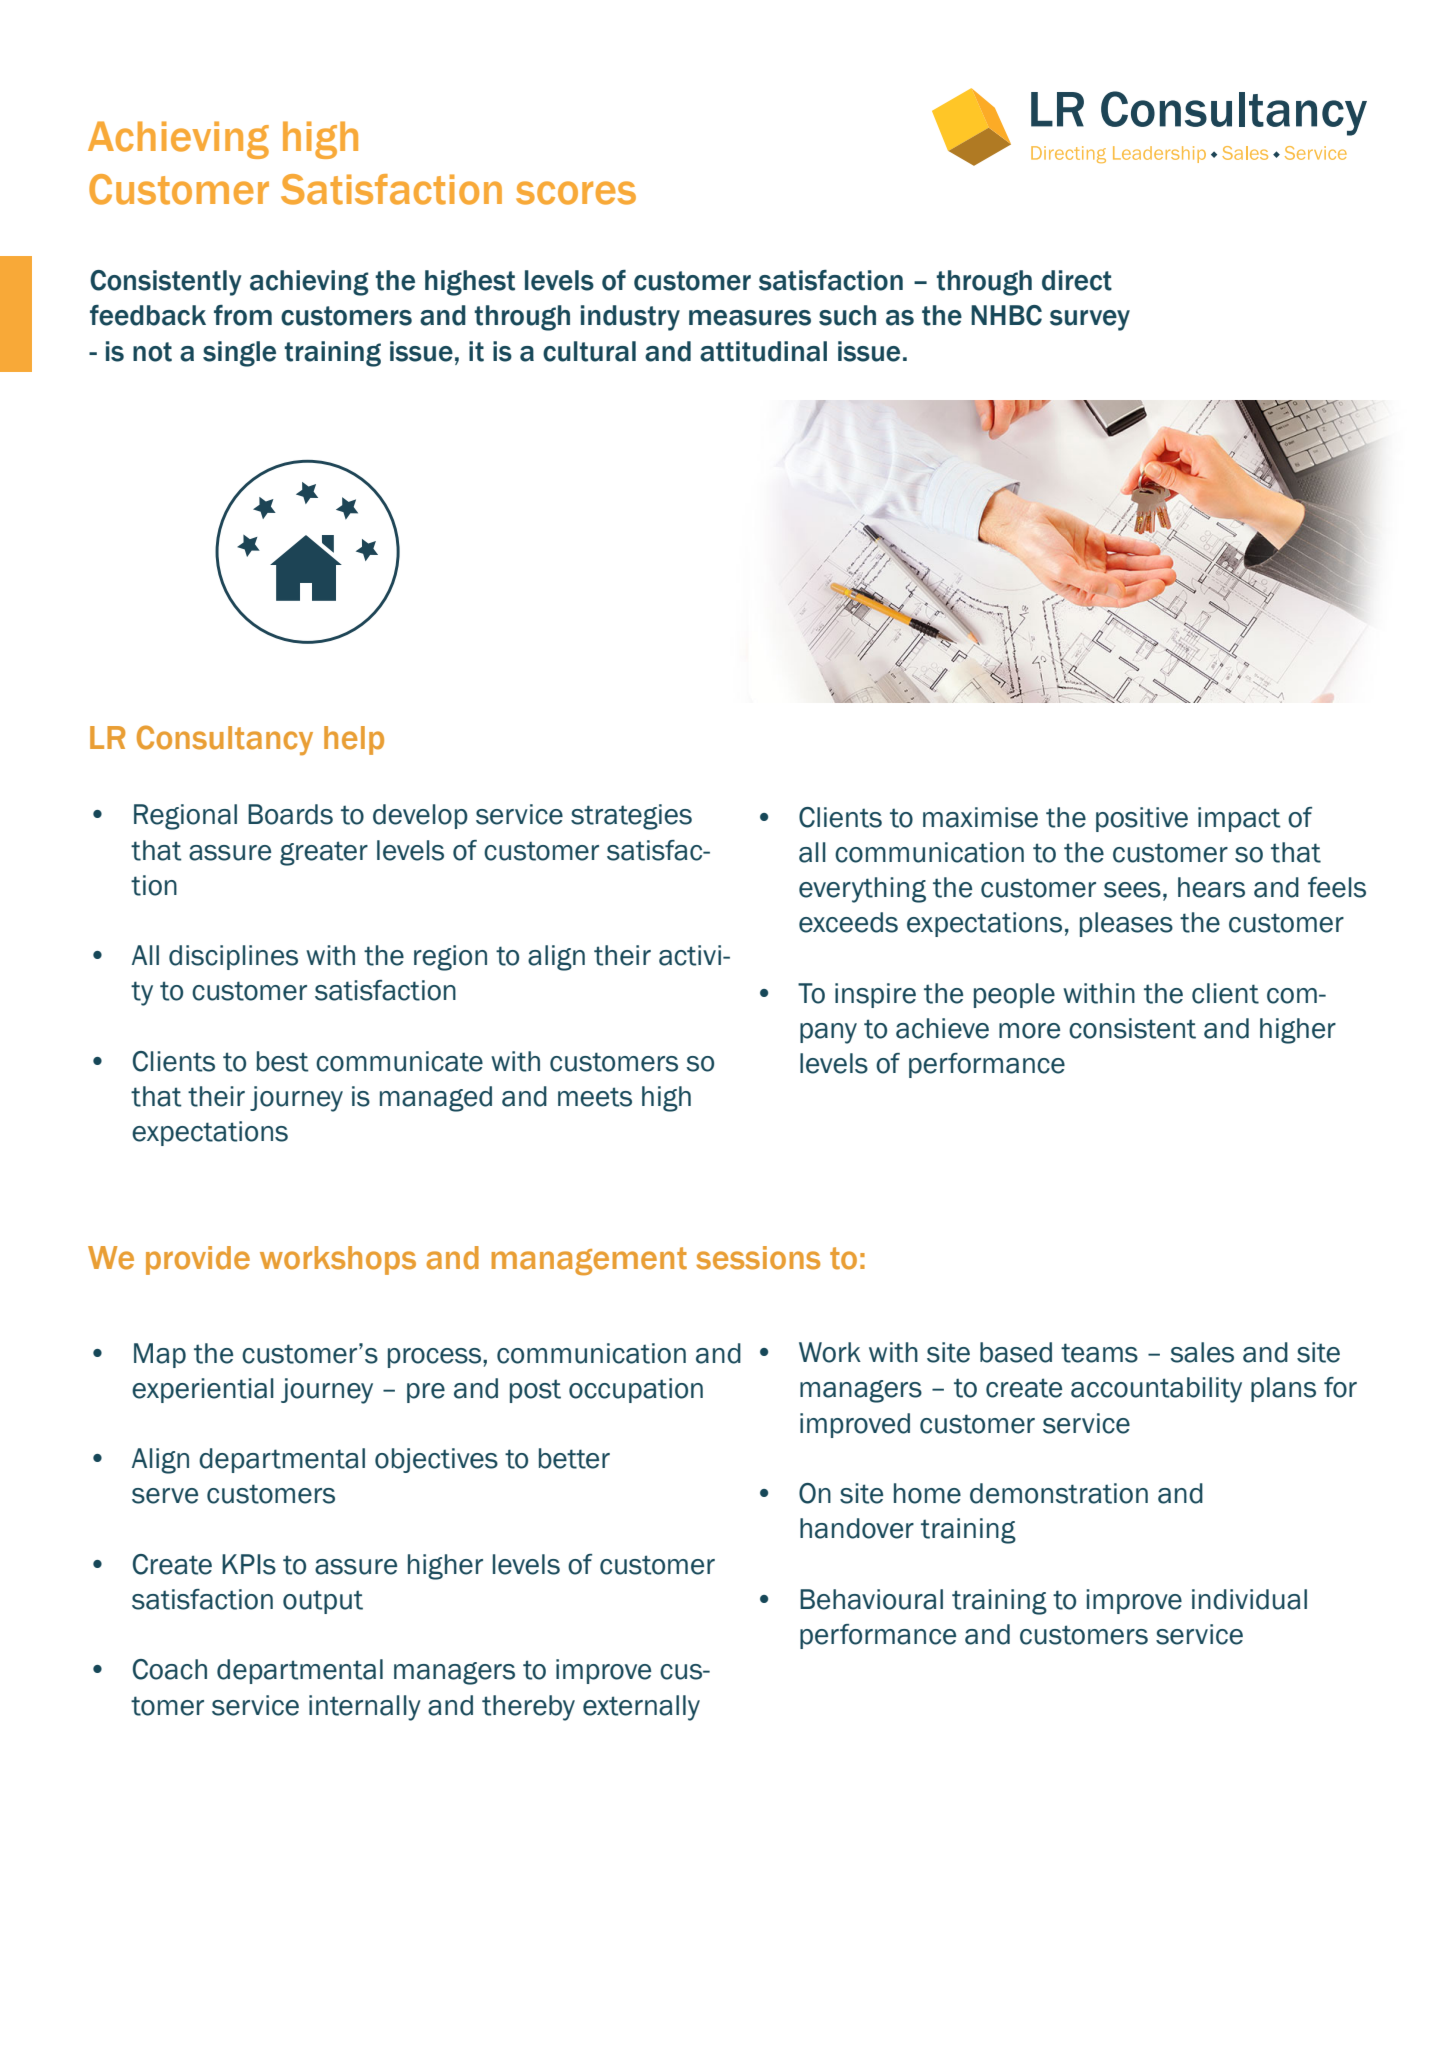 This document has width=1455, height=2058. Describe the element at coordinates (641, 1708) in the document. I see `externally` at that location.
